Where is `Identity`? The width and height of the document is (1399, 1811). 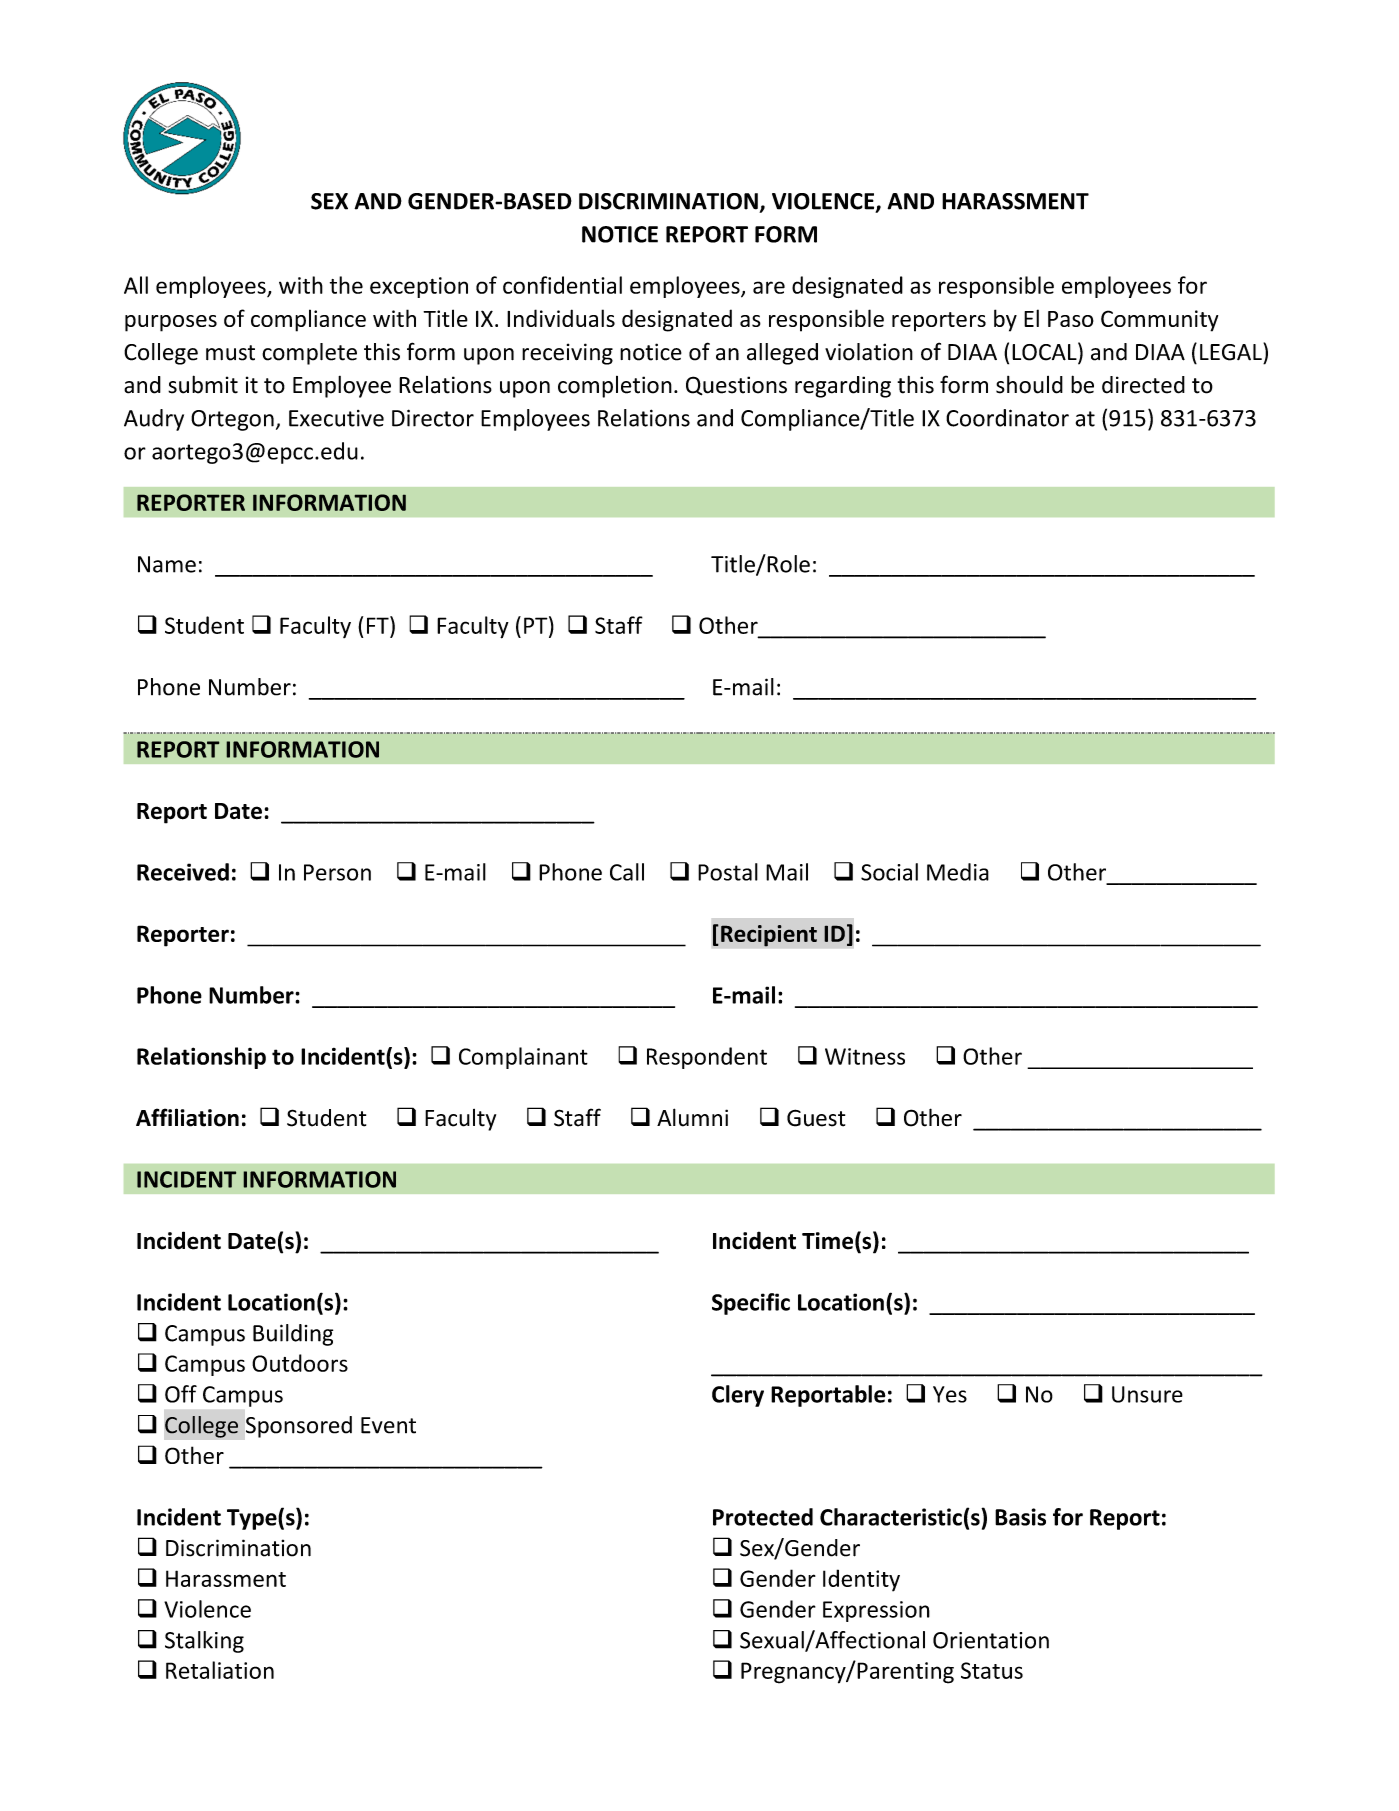
Identity is located at coordinates (861, 1580).
